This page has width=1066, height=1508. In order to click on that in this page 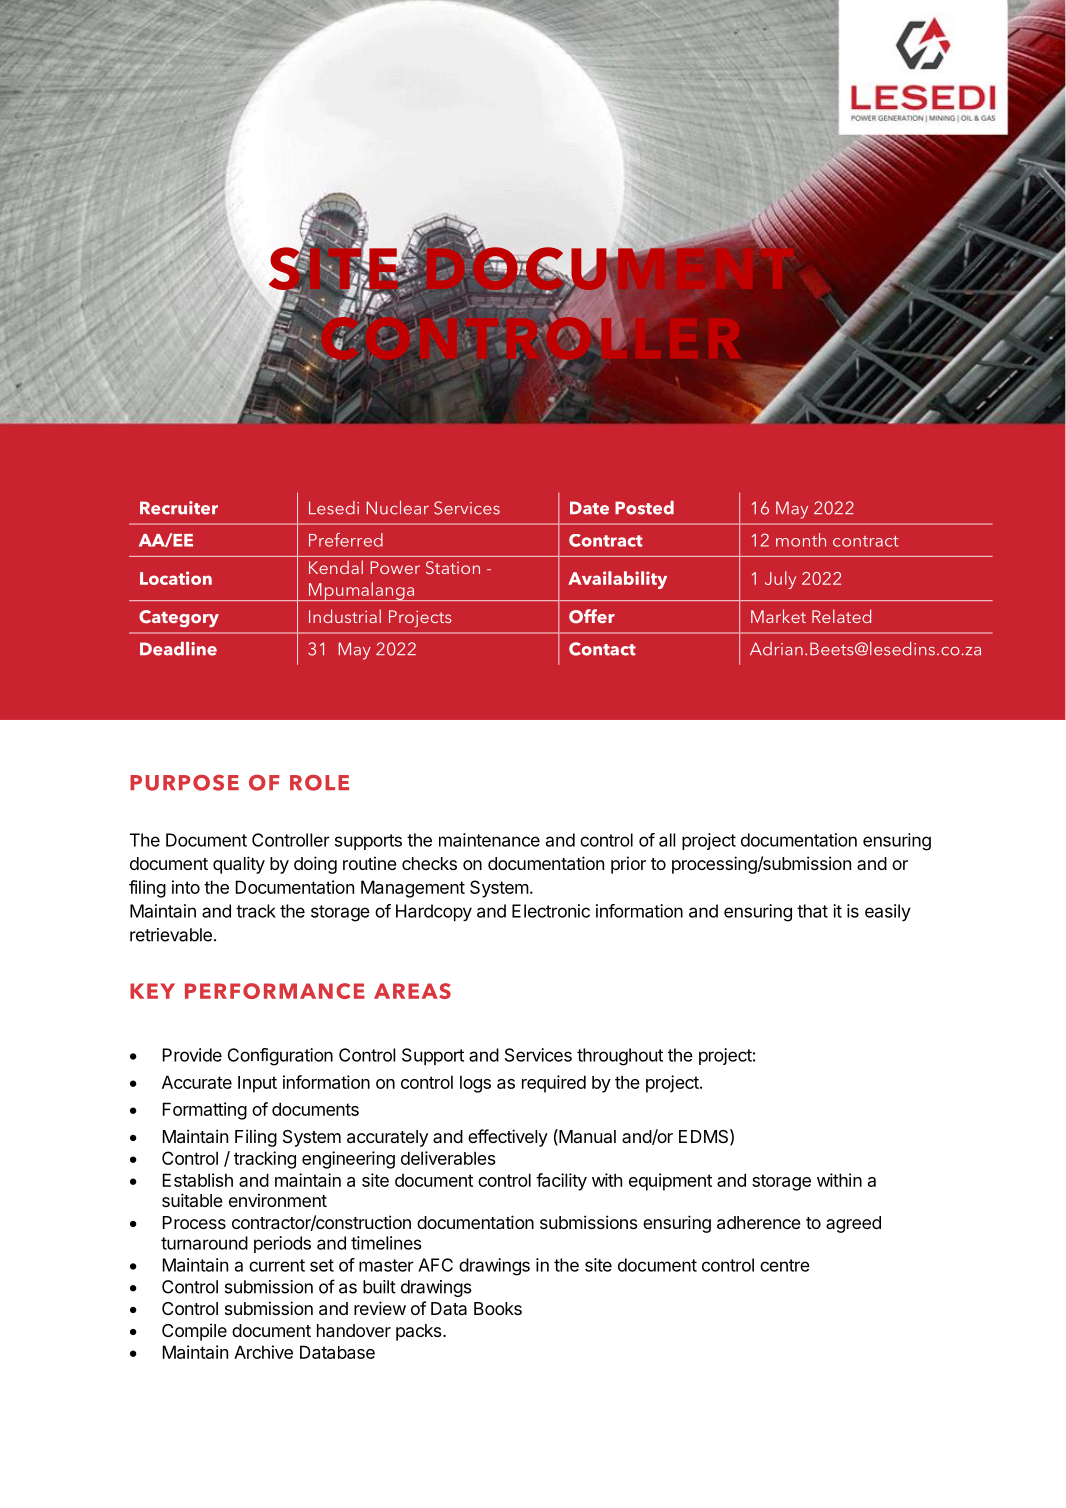, I will do `click(812, 911)`.
